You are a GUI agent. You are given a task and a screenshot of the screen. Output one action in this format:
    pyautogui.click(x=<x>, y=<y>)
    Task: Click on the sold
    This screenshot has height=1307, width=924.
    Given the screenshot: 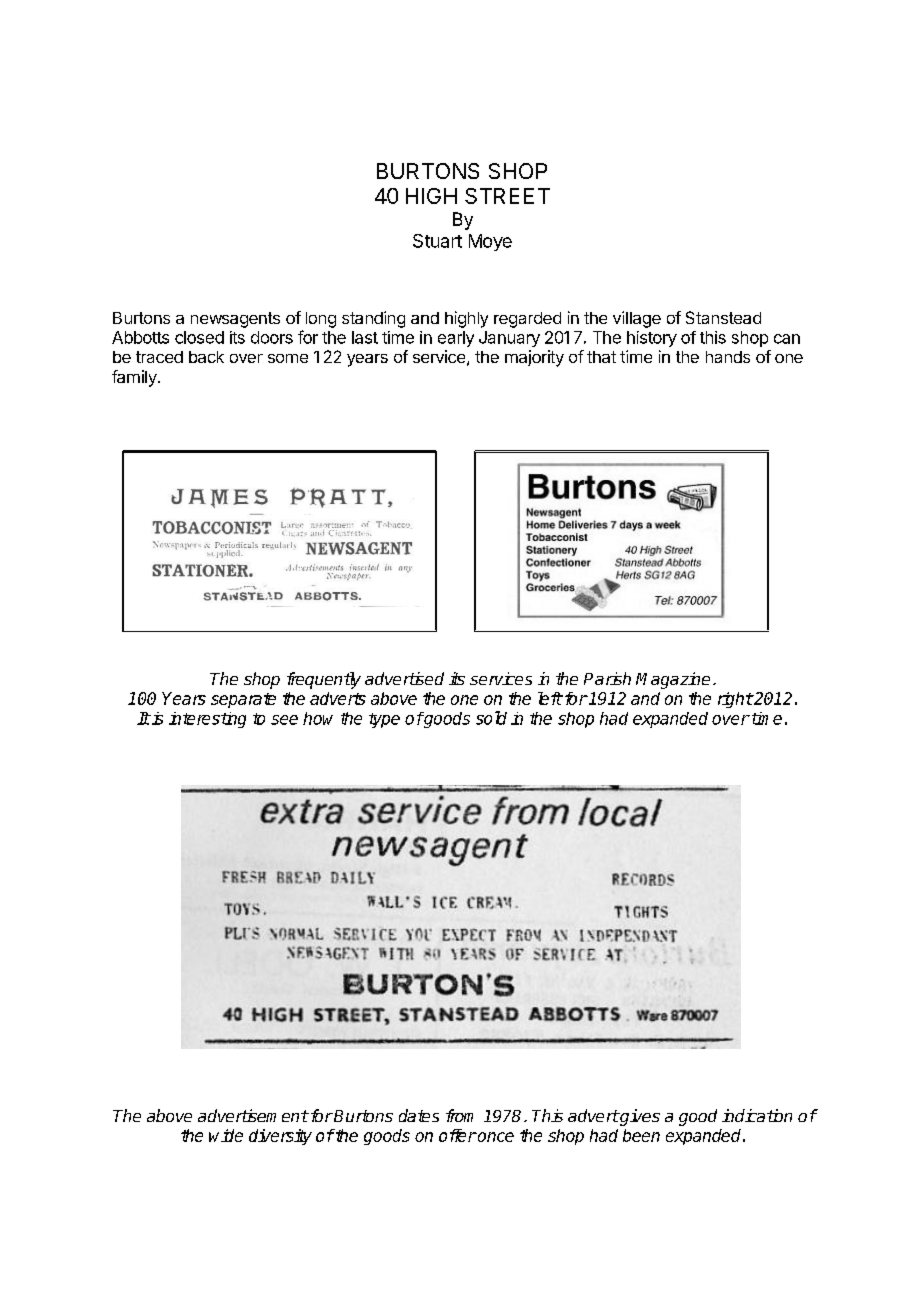 What is the action you would take?
    pyautogui.click(x=491, y=718)
